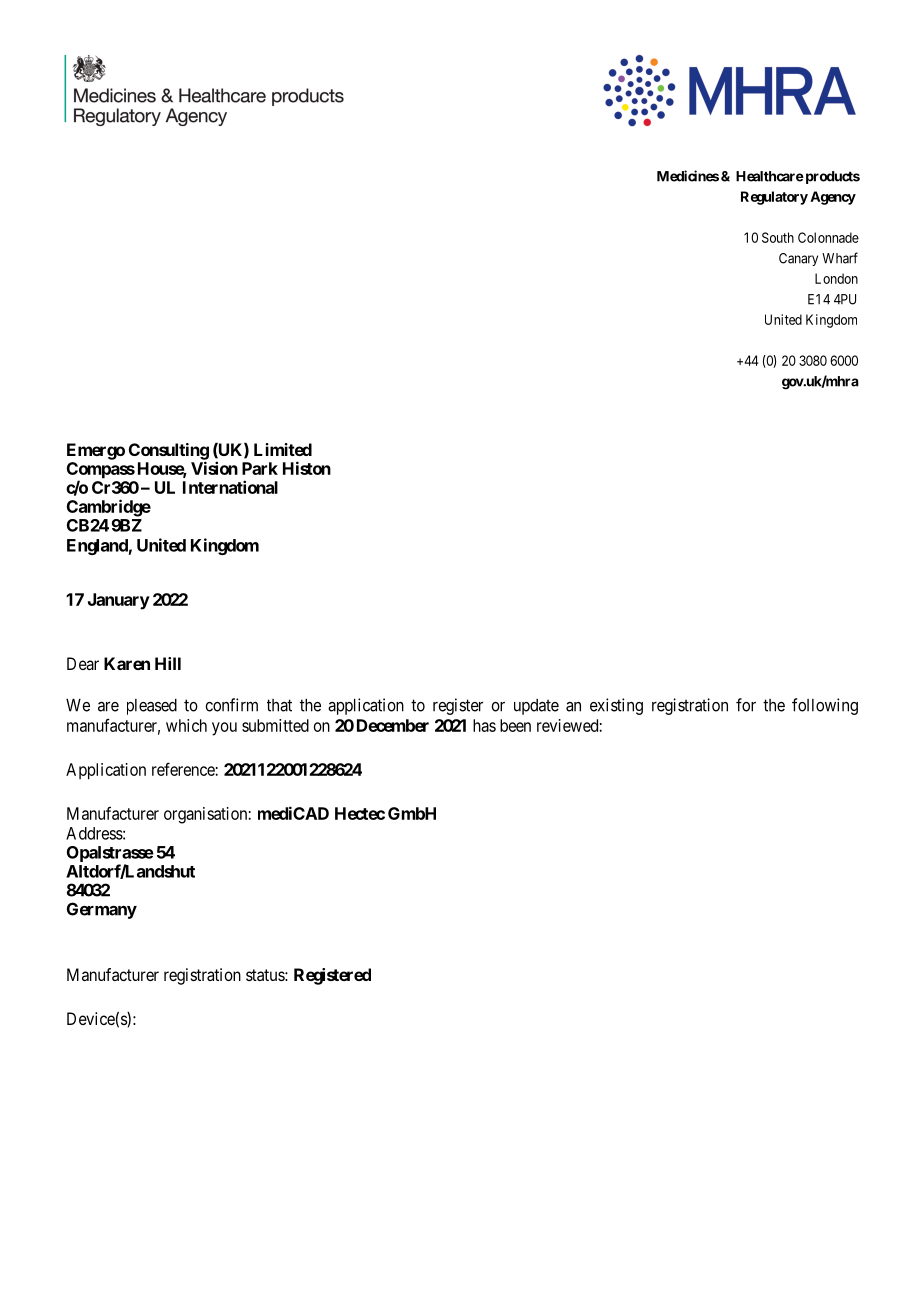 This screenshot has height=1308, width=924. I want to click on Healthcare, so click(770, 176).
